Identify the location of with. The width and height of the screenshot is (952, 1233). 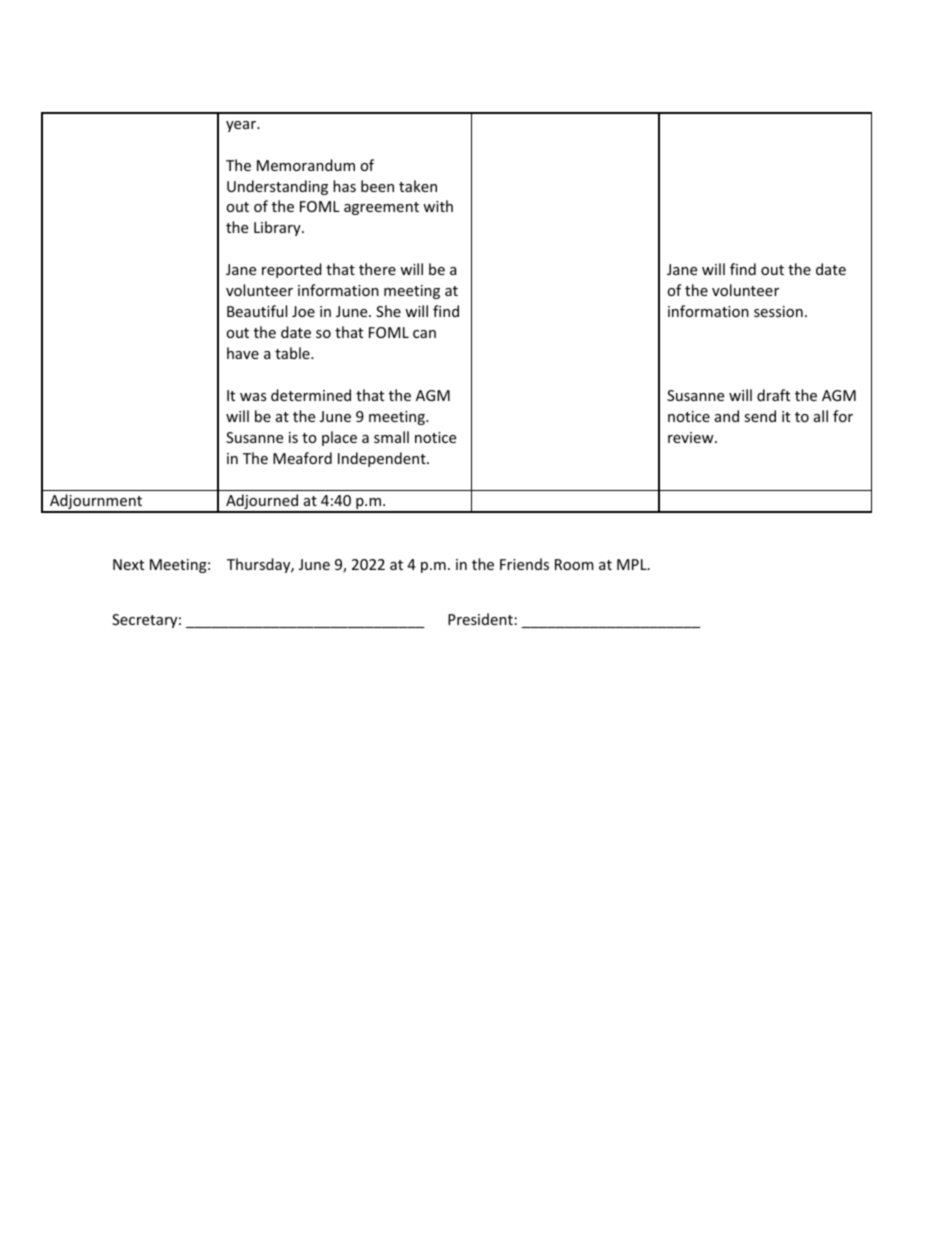
(438, 206).
